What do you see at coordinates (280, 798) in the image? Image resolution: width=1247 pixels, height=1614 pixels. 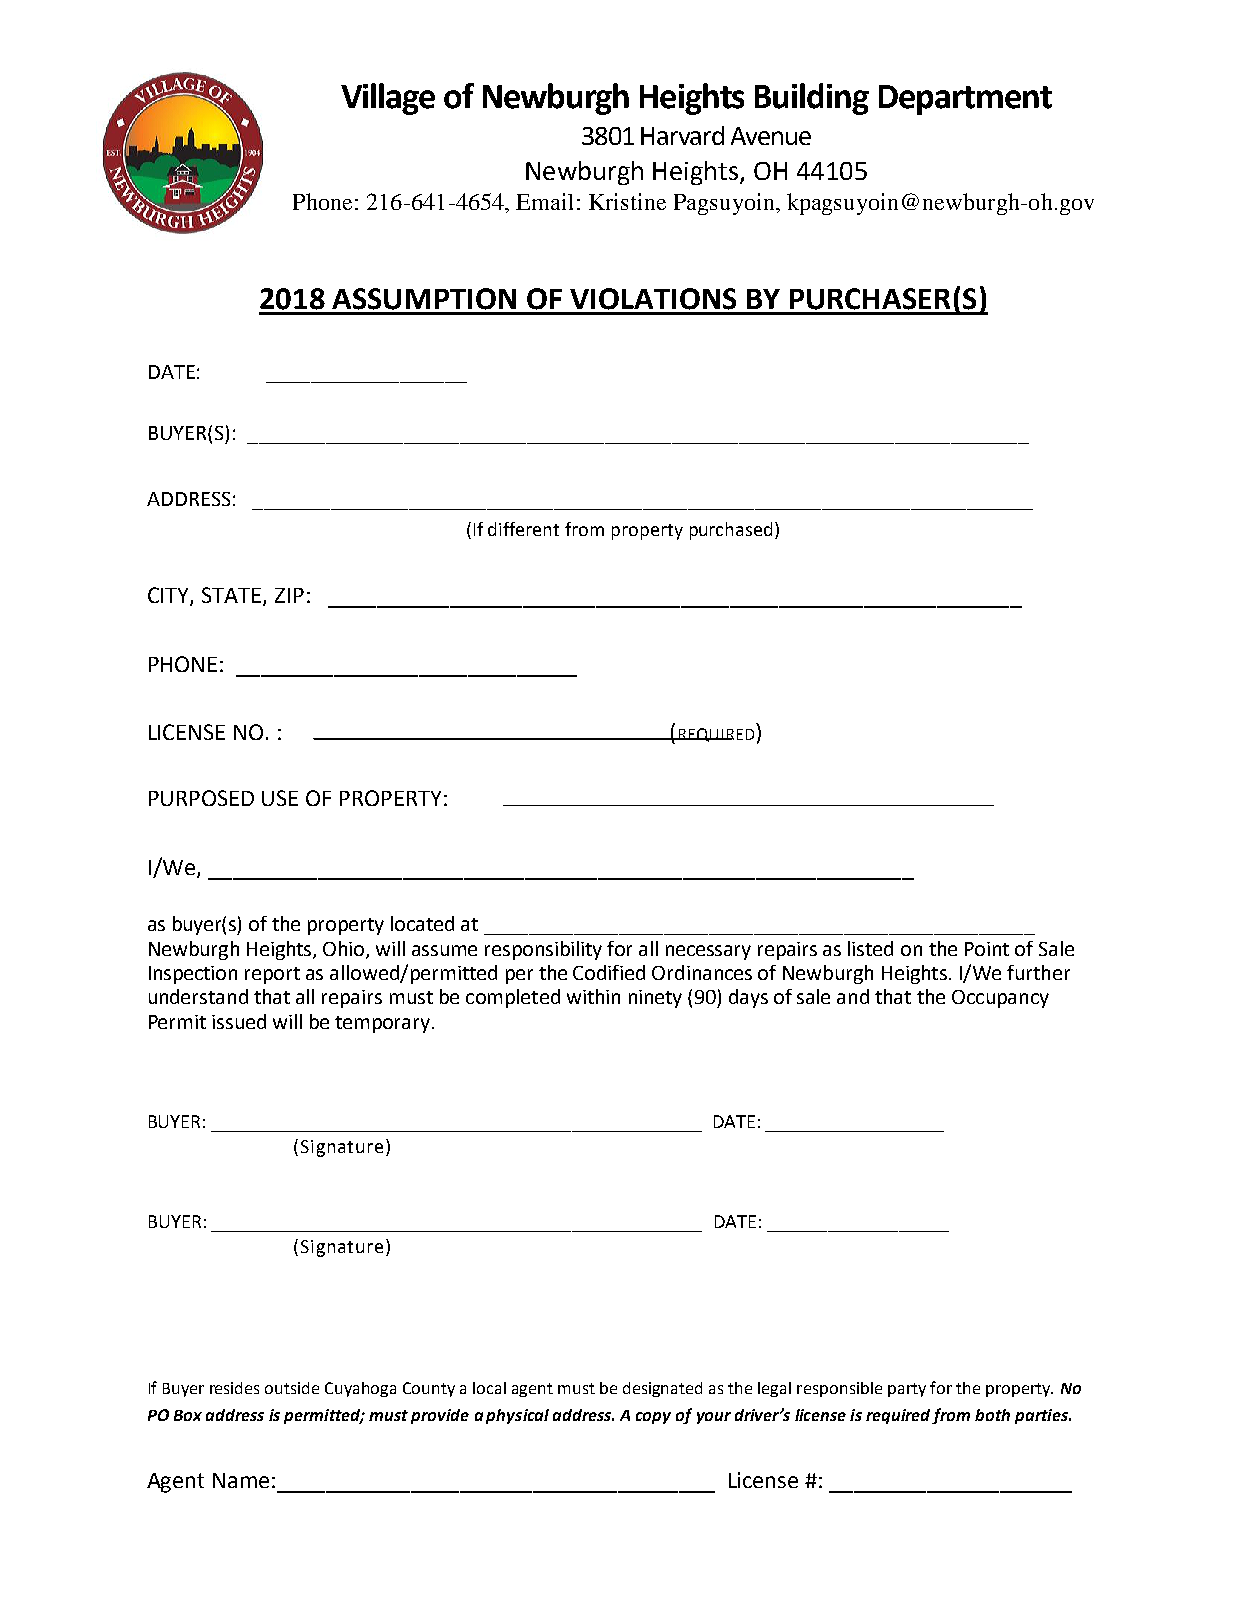 I see `USE` at bounding box center [280, 798].
